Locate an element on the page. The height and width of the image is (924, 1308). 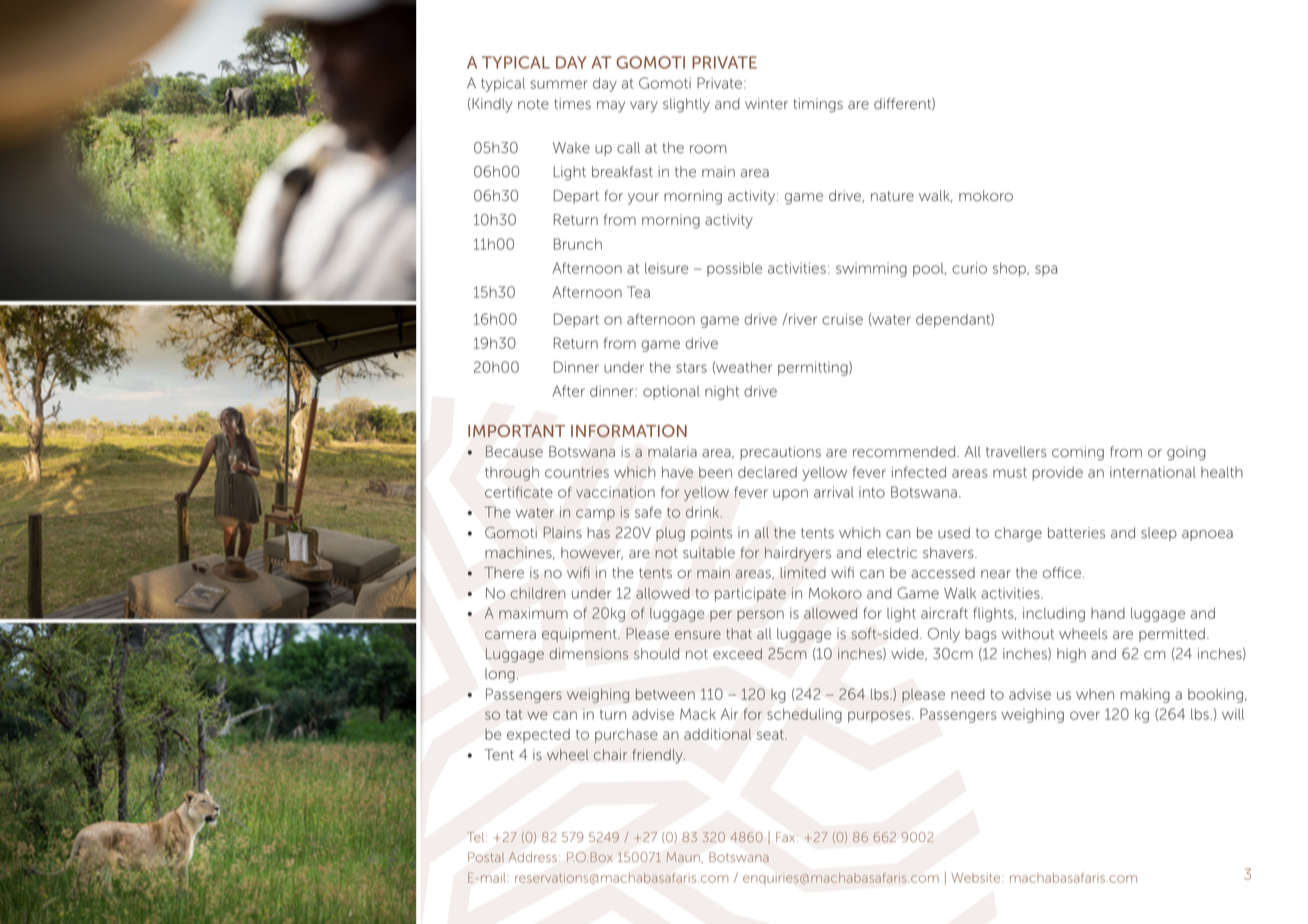
Fax is located at coordinates (787, 837).
